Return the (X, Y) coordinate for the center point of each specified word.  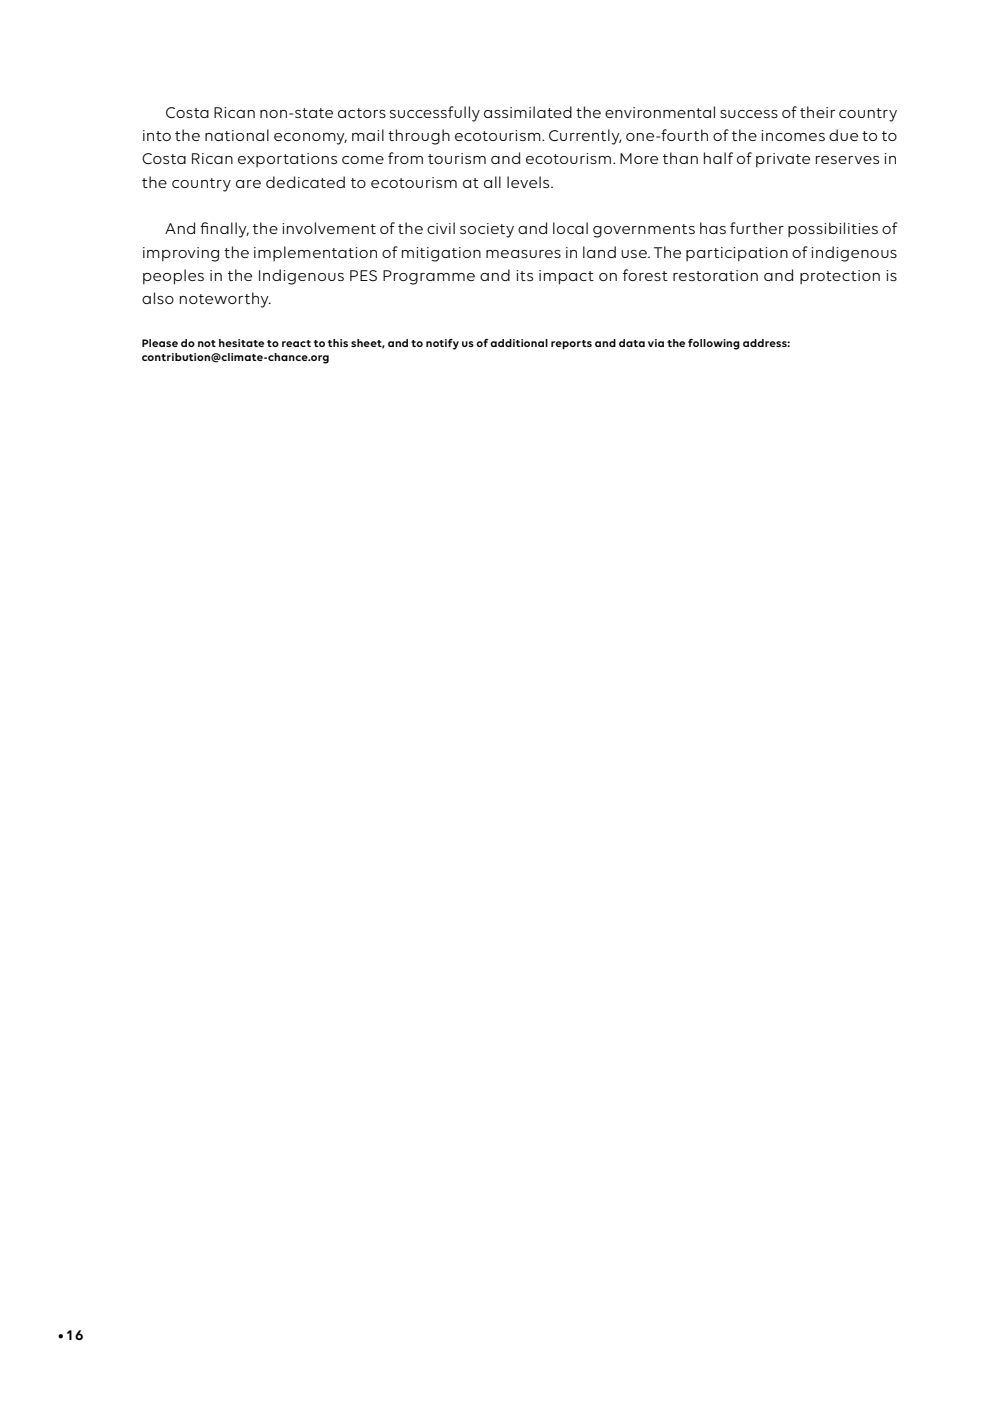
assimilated (528, 112)
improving (181, 254)
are (248, 184)
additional (519, 343)
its (524, 275)
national (237, 135)
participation (737, 254)
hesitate (241, 343)
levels (529, 182)
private (783, 160)
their (817, 112)
